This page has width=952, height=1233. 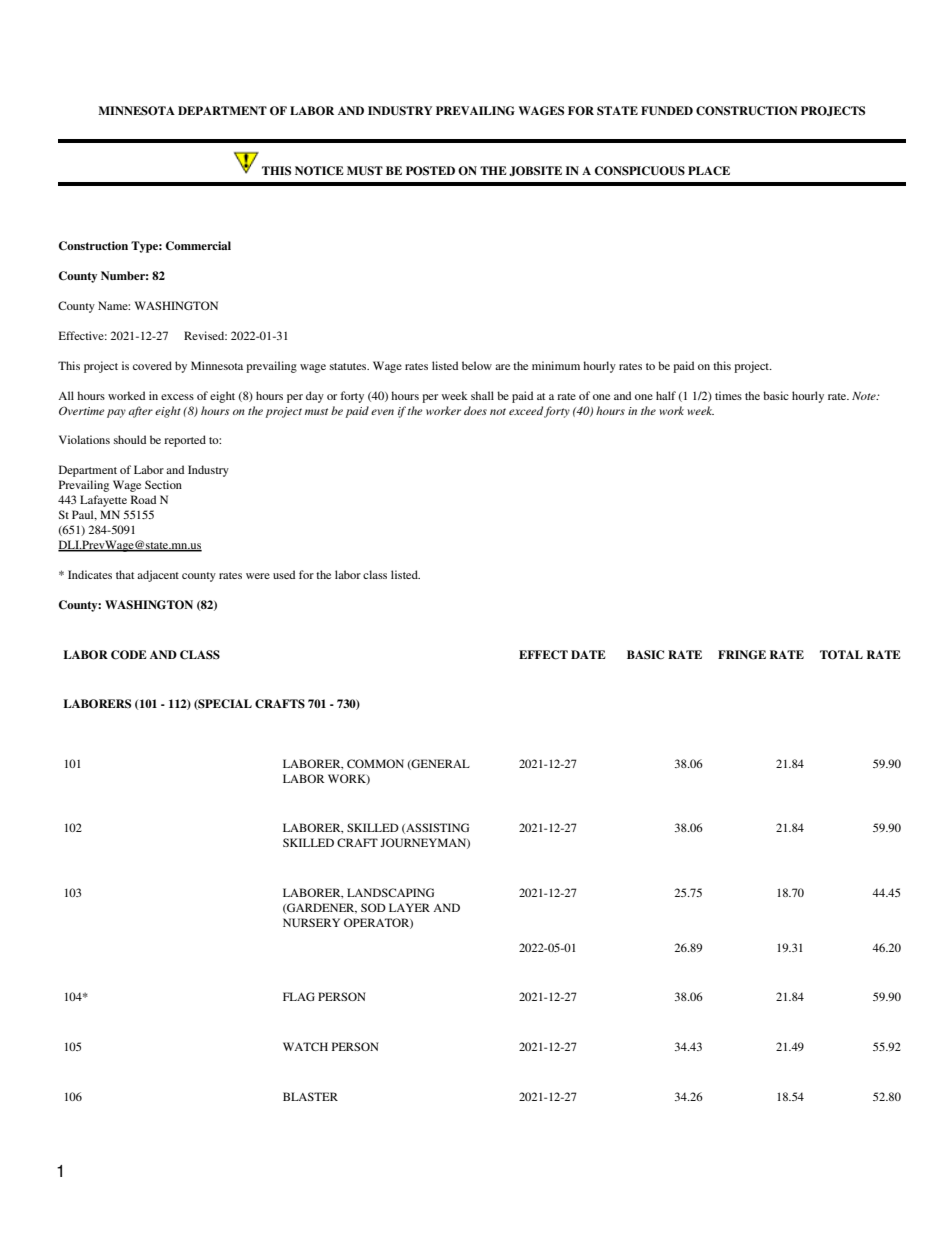 I want to click on NOTICE, so click(x=319, y=171).
